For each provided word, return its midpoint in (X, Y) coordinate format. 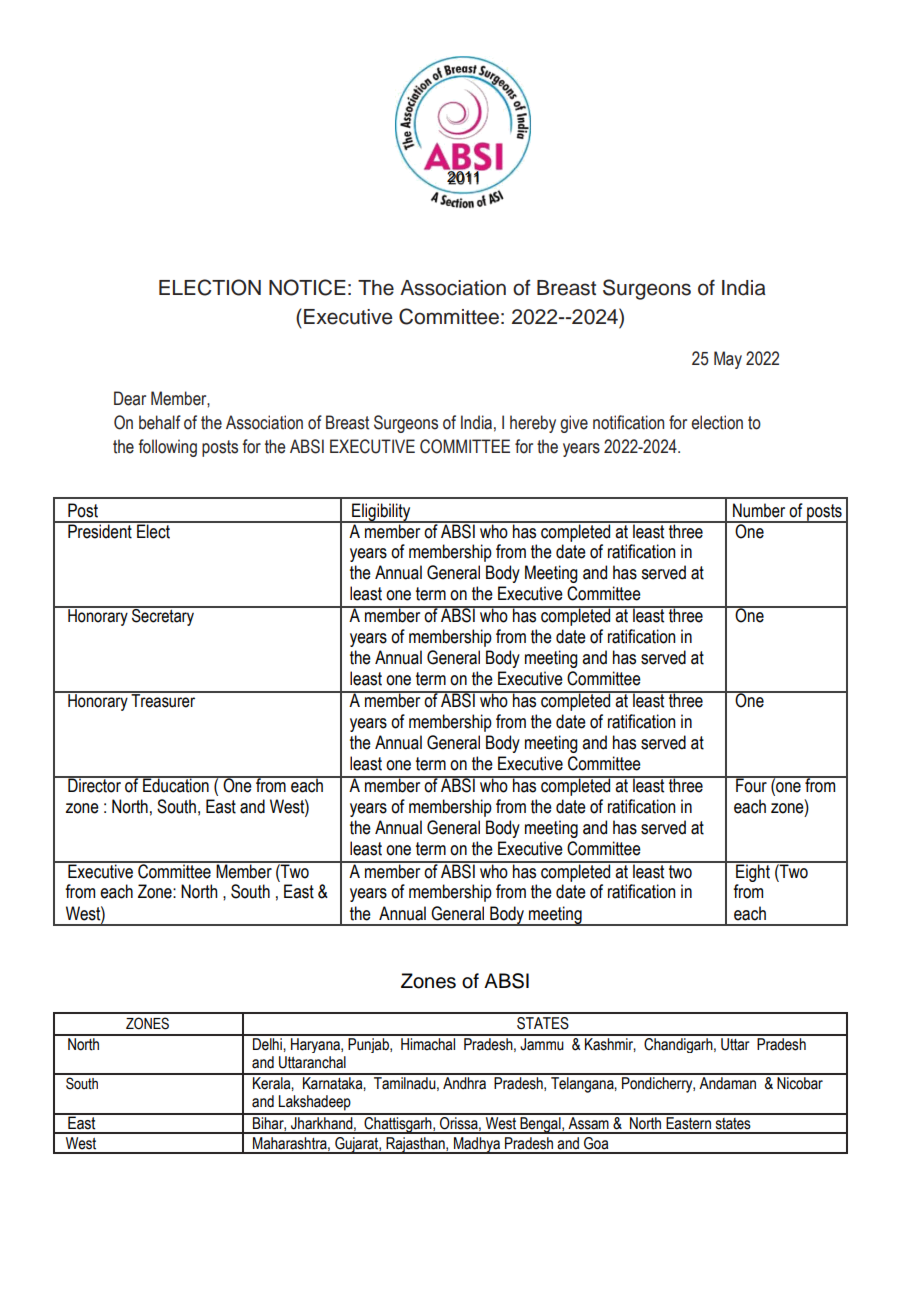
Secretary (163, 616)
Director (94, 784)
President (100, 530)
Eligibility (381, 513)
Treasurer (164, 700)
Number (759, 510)
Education (176, 784)
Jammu (542, 1043)
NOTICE (307, 287)
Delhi (267, 1043)
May (728, 360)
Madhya (477, 1145)
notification (628, 422)
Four (751, 784)
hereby (533, 424)
